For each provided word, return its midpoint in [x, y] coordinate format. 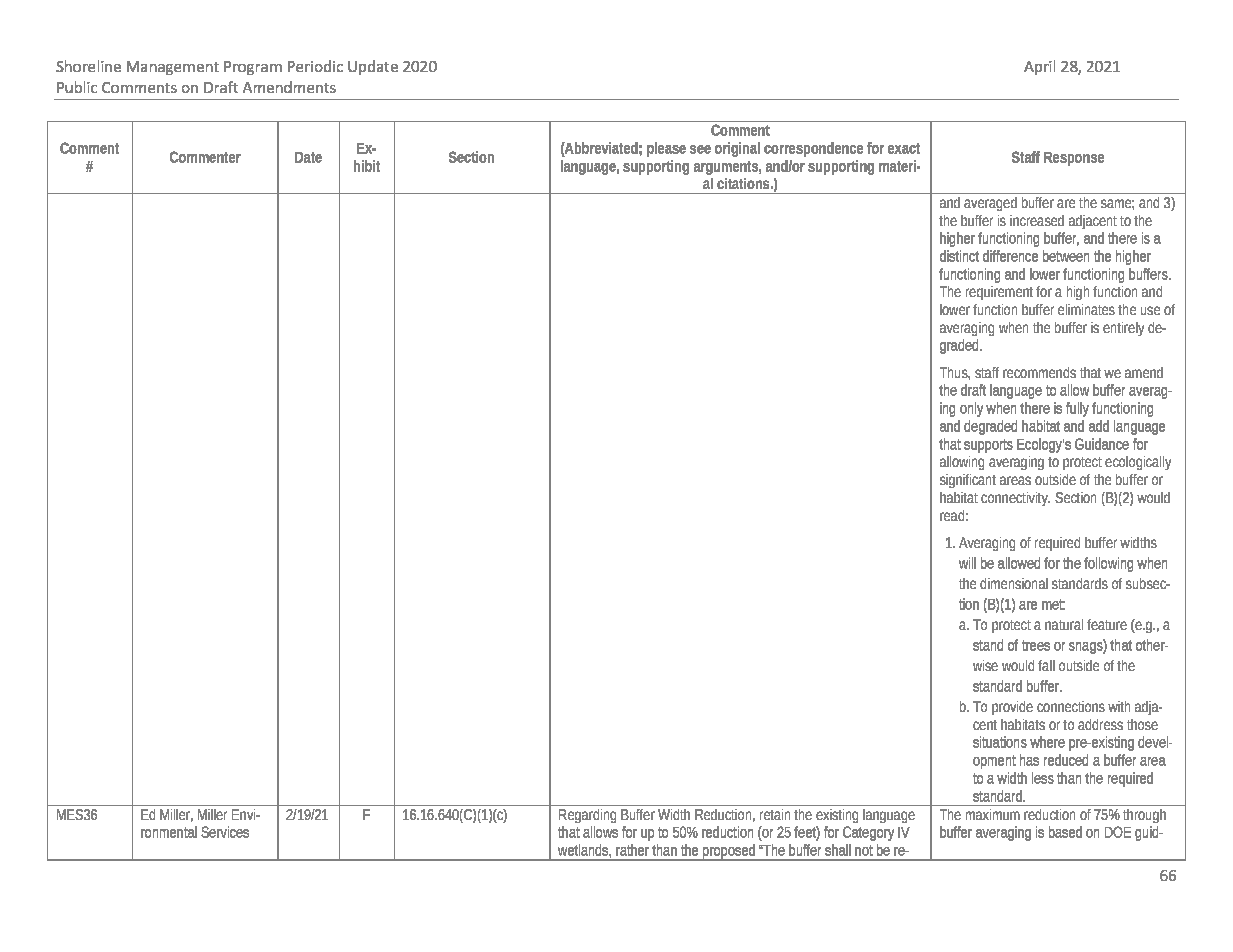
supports [988, 446]
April [1039, 67]
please [666, 149]
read [952, 515]
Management [173, 68]
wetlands [584, 850]
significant [968, 481]
